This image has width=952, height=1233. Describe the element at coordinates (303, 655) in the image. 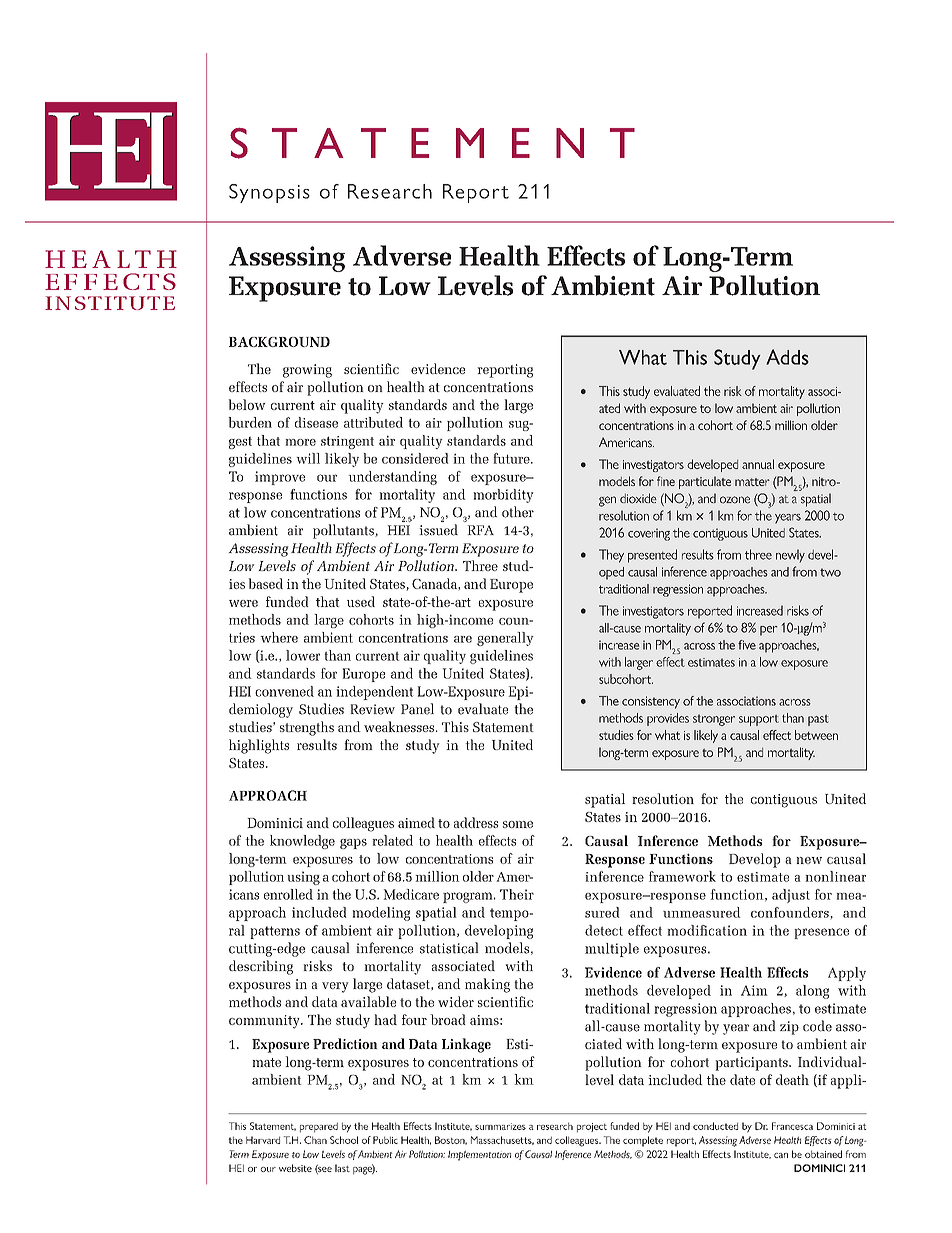

I see `lower` at that location.
